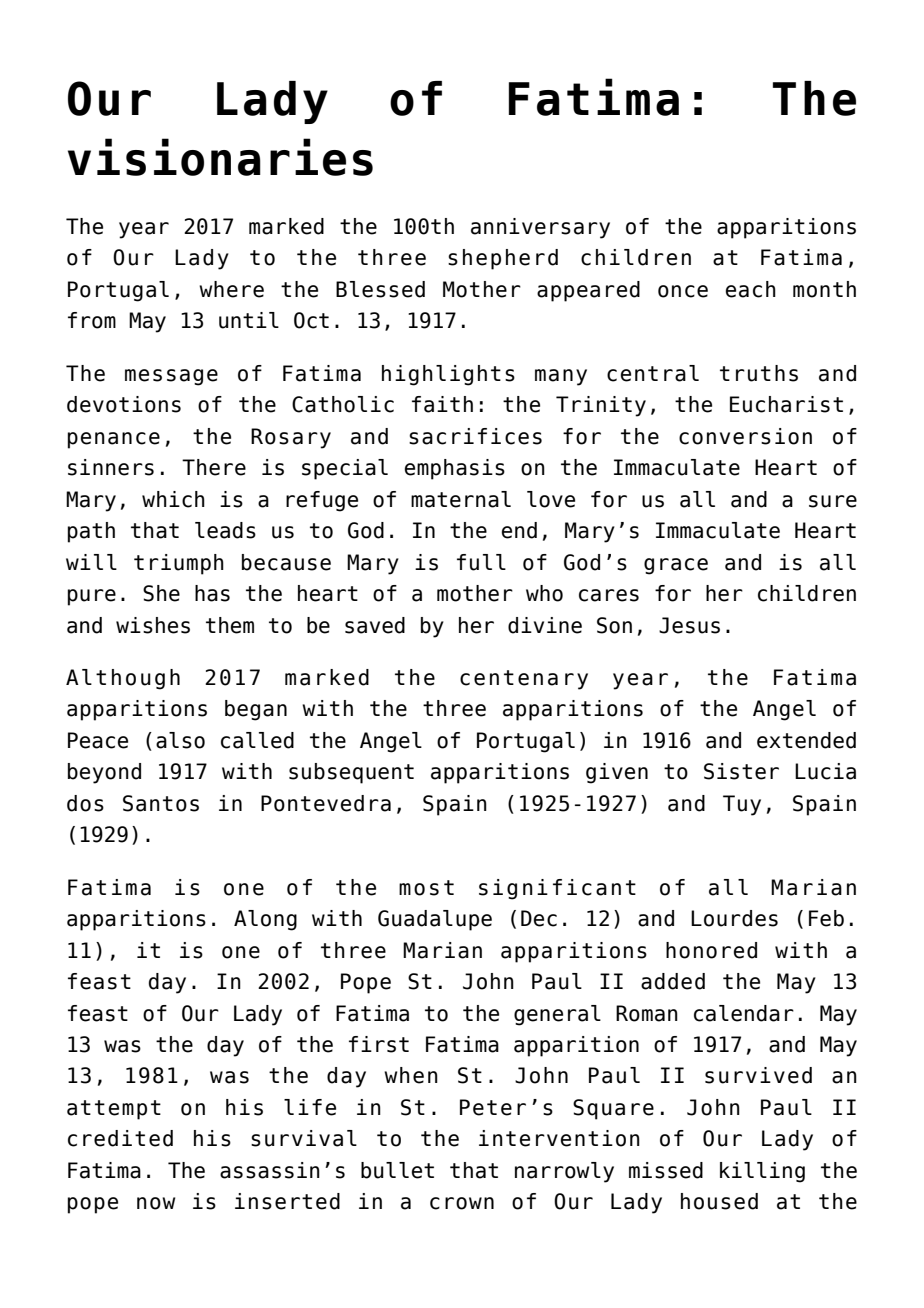  What do you see at coordinates (751, 289) in the screenshot?
I see `each` at bounding box center [751, 289].
